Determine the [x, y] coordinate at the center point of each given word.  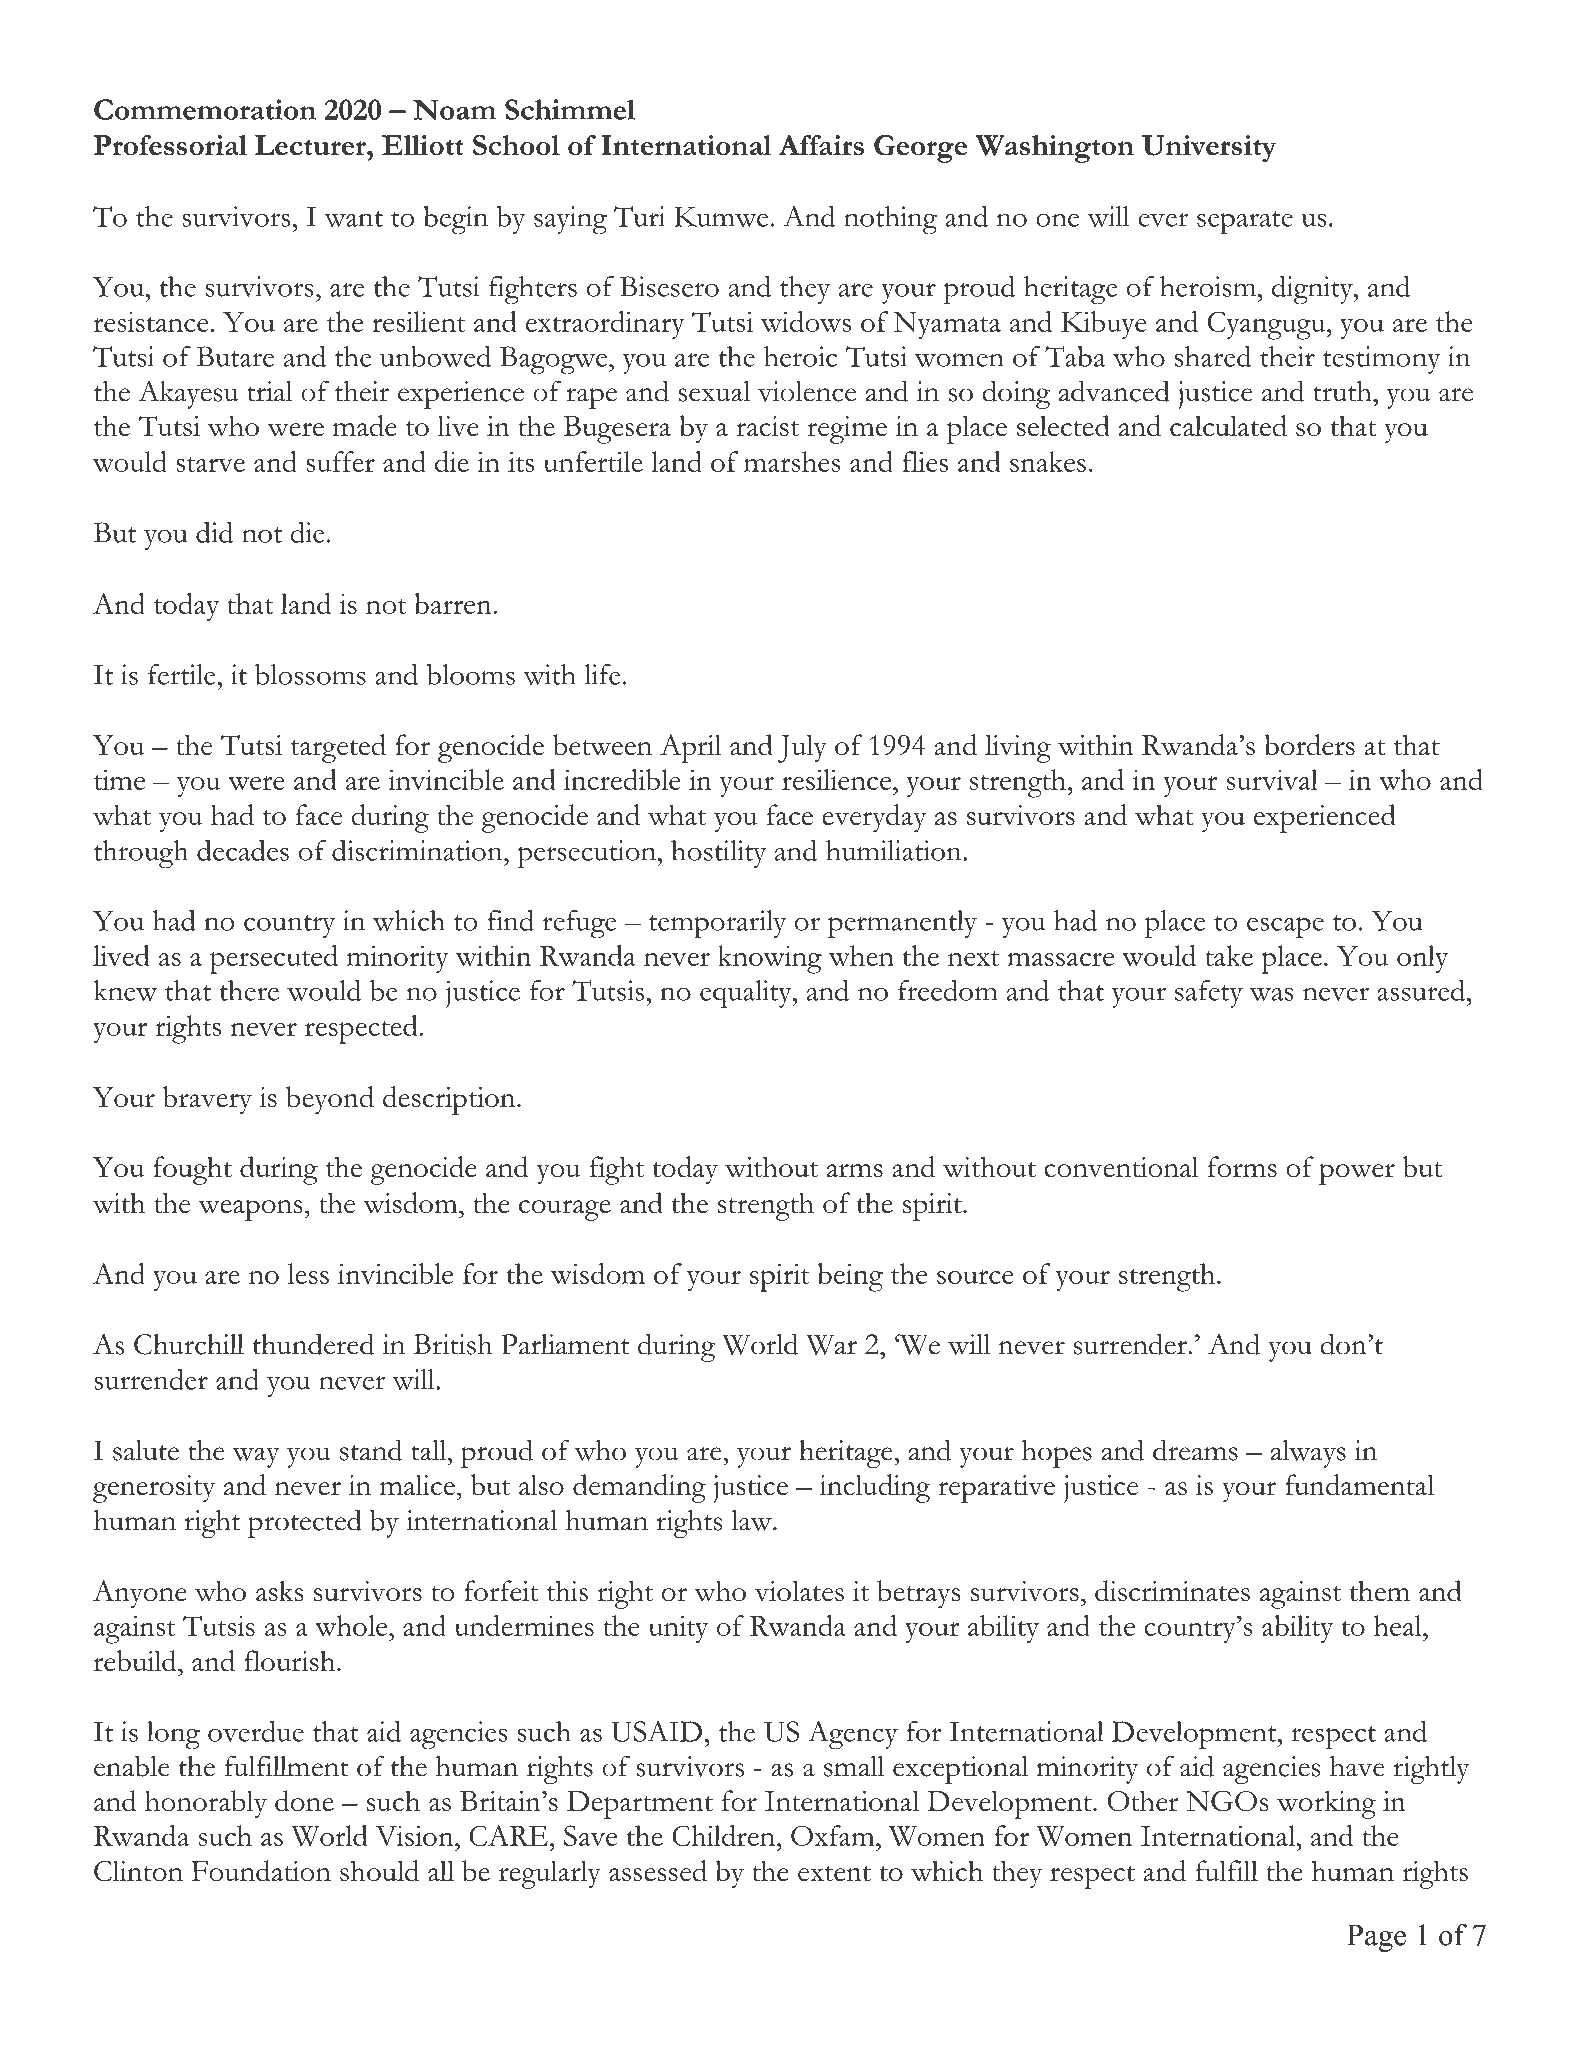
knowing [770, 959]
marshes [792, 461]
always [1308, 1454]
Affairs [821, 145]
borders [1309, 745]
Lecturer [311, 145]
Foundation [261, 1870]
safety [1209, 994]
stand [371, 1450]
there [249, 990]
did [214, 532]
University [1209, 149]
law [752, 1520]
